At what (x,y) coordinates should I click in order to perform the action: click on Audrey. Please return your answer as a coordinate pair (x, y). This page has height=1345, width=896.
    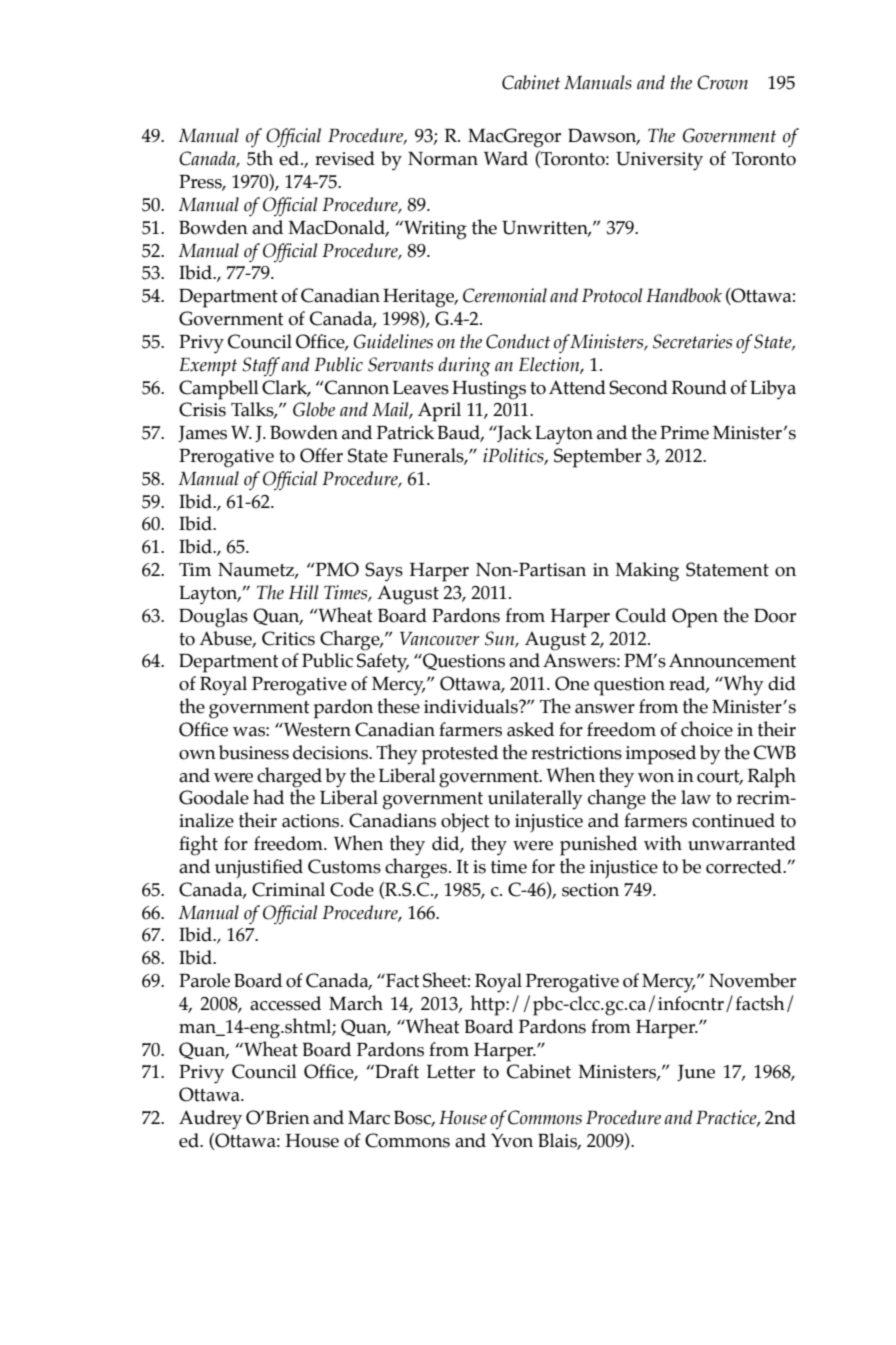
    Looking at the image, I should click on (210, 1120).
